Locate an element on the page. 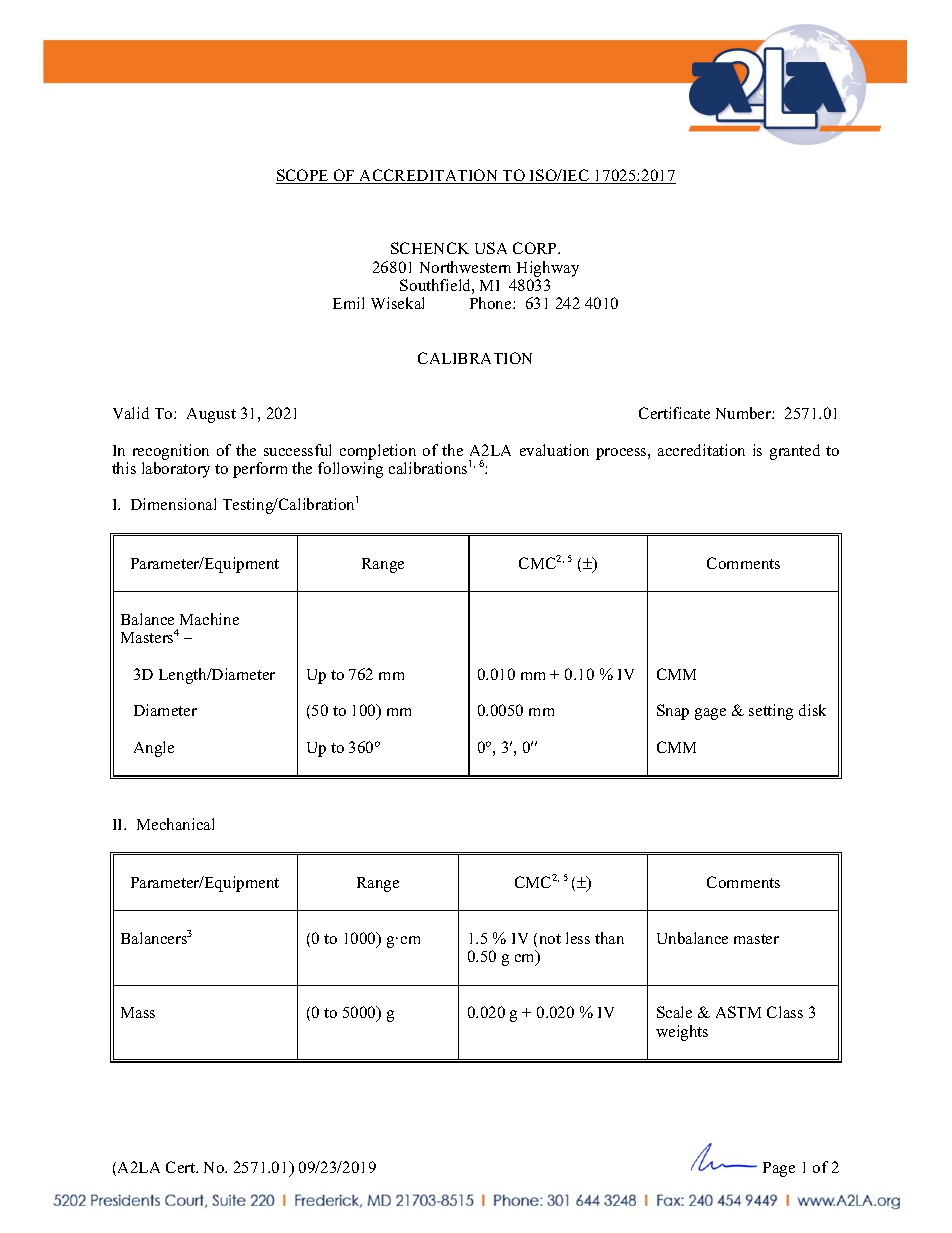 This document has width=952, height=1233. Mass is located at coordinates (138, 1012).
